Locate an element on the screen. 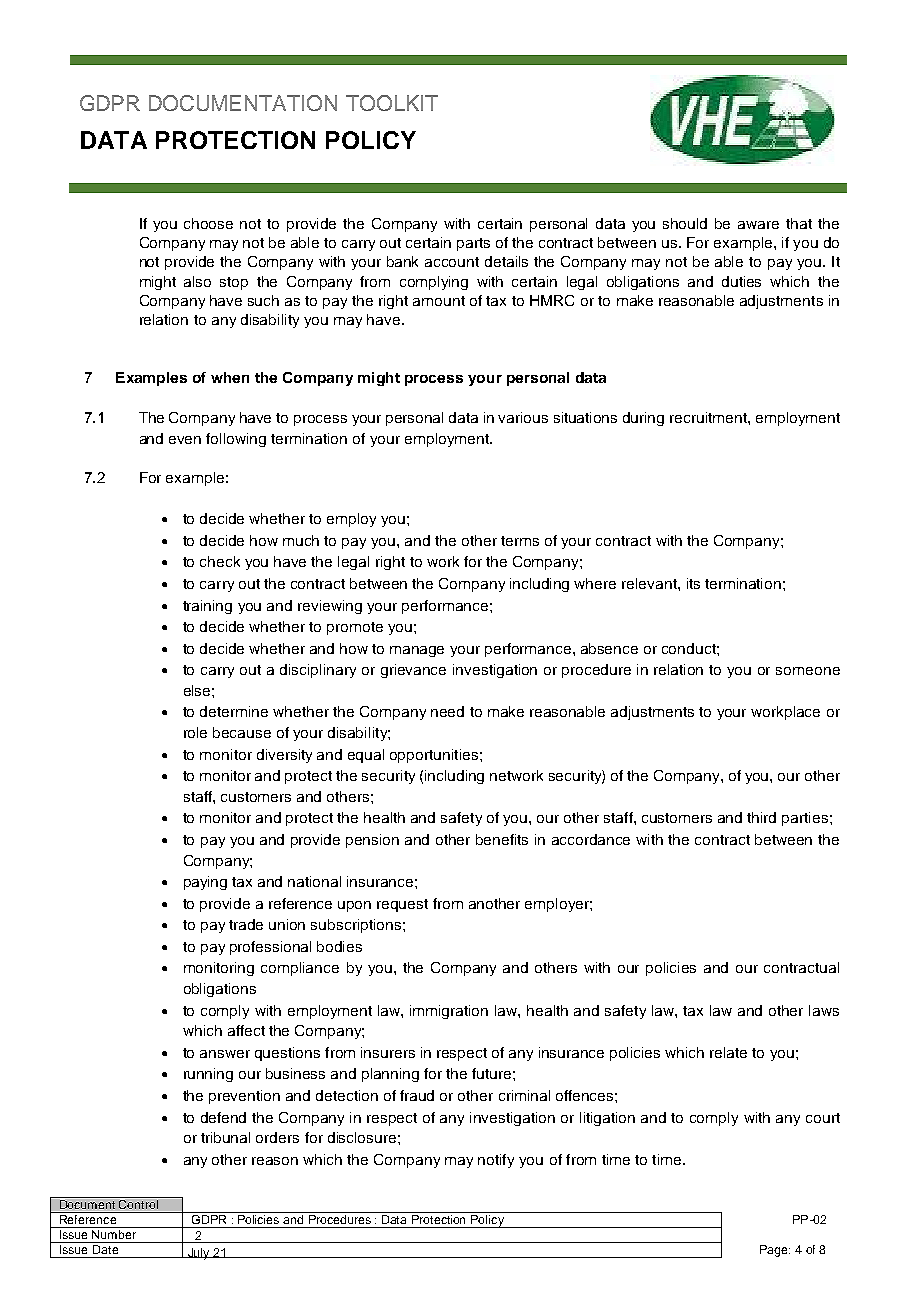 The width and height of the screenshot is (924, 1308). parts is located at coordinates (473, 244).
